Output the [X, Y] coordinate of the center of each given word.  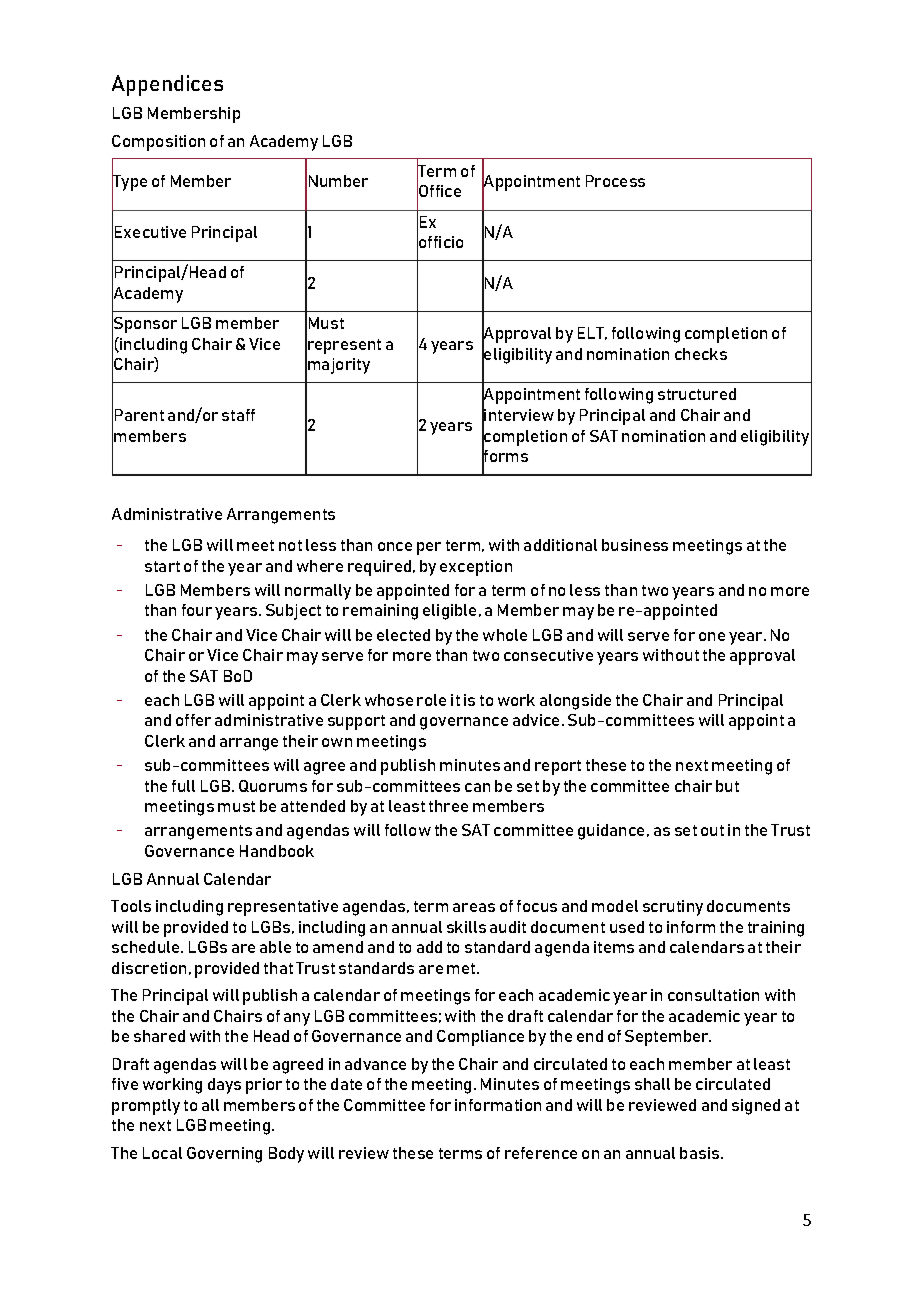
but [727, 786]
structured [697, 394]
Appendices [167, 85]
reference [541, 1153]
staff [238, 415]
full [183, 786]
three [448, 806]
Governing [224, 1155]
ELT [592, 333]
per [429, 548]
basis [701, 1153]
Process [615, 181]
